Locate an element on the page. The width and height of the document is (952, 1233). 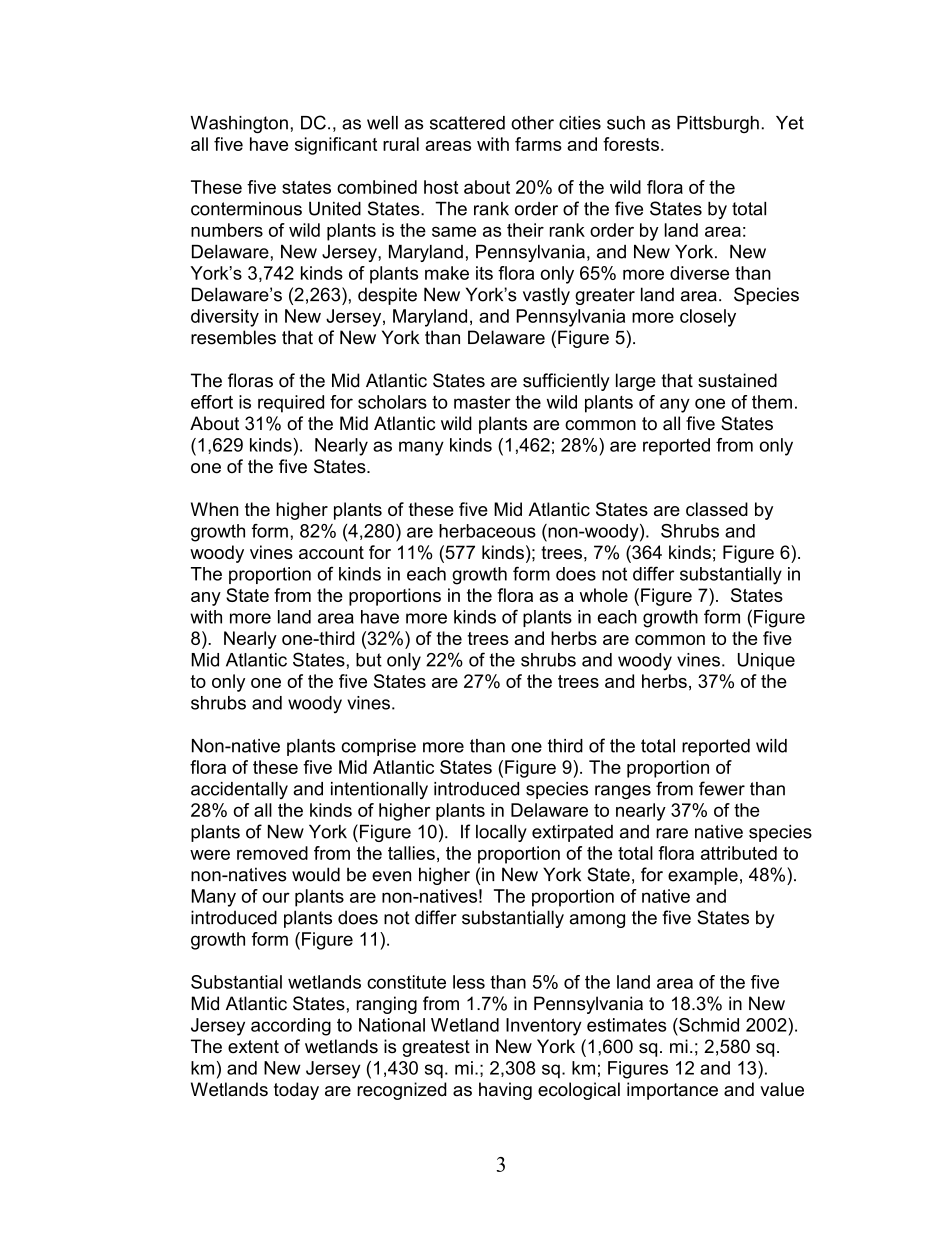
Schmid is located at coordinates (708, 1025).
